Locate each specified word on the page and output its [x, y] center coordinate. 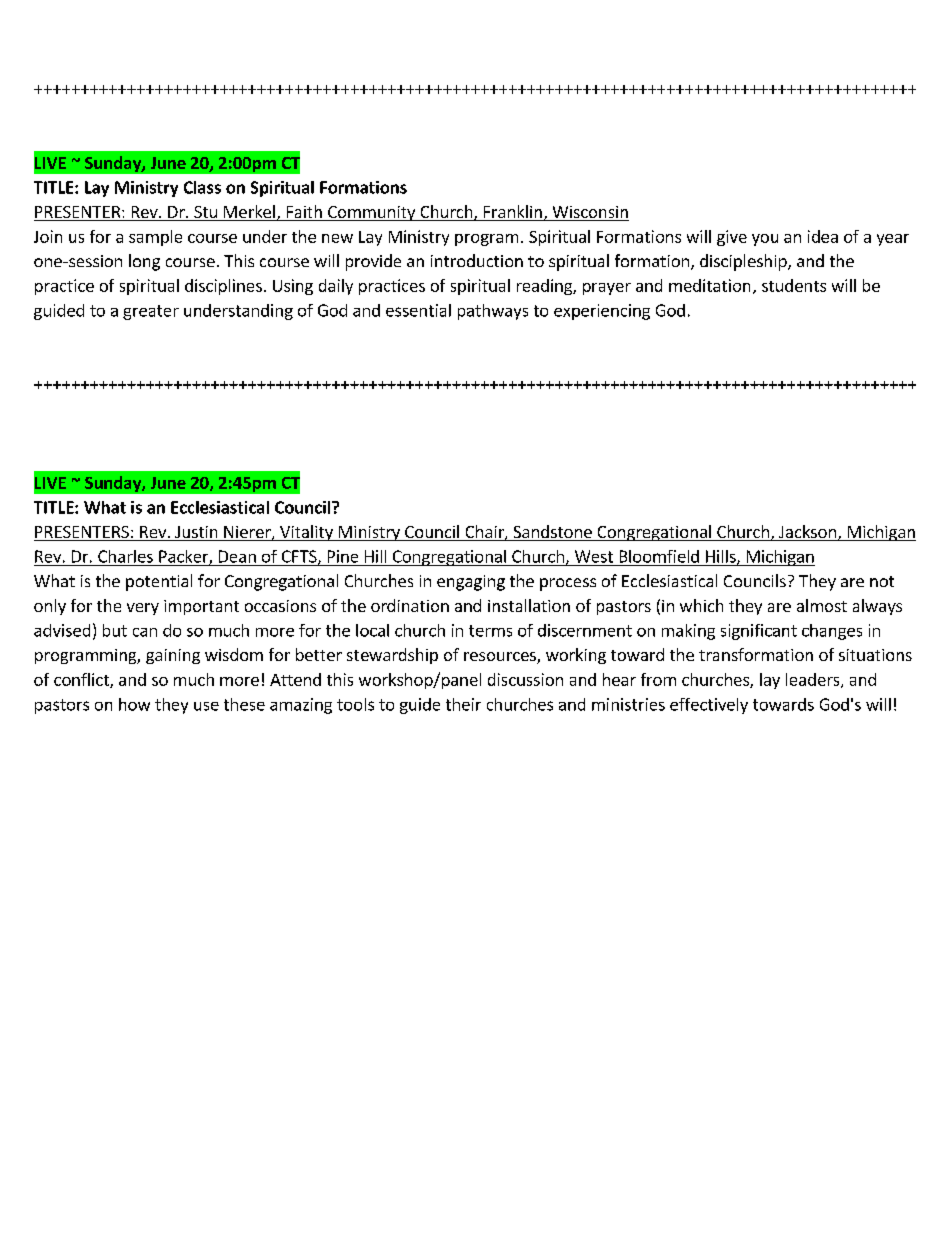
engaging [471, 583]
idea [823, 236]
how [134, 704]
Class [202, 187]
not [882, 581]
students [794, 285]
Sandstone [552, 533]
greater [151, 312]
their [463, 704]
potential [159, 582]
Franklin [512, 213]
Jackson [807, 533]
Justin [196, 533]
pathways [493, 312]
